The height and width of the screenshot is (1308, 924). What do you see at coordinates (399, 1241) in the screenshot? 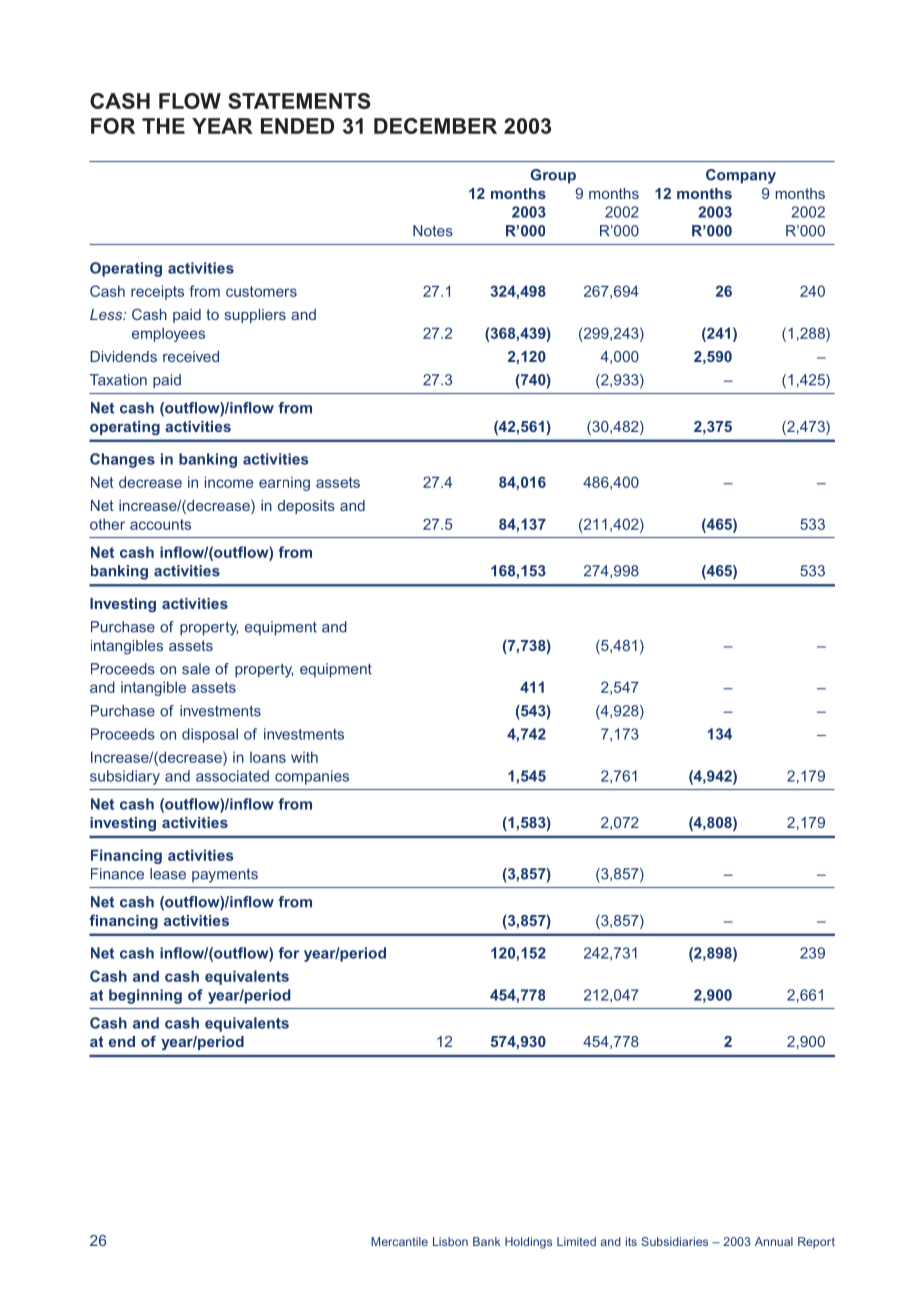
I see `Mercantile` at bounding box center [399, 1241].
